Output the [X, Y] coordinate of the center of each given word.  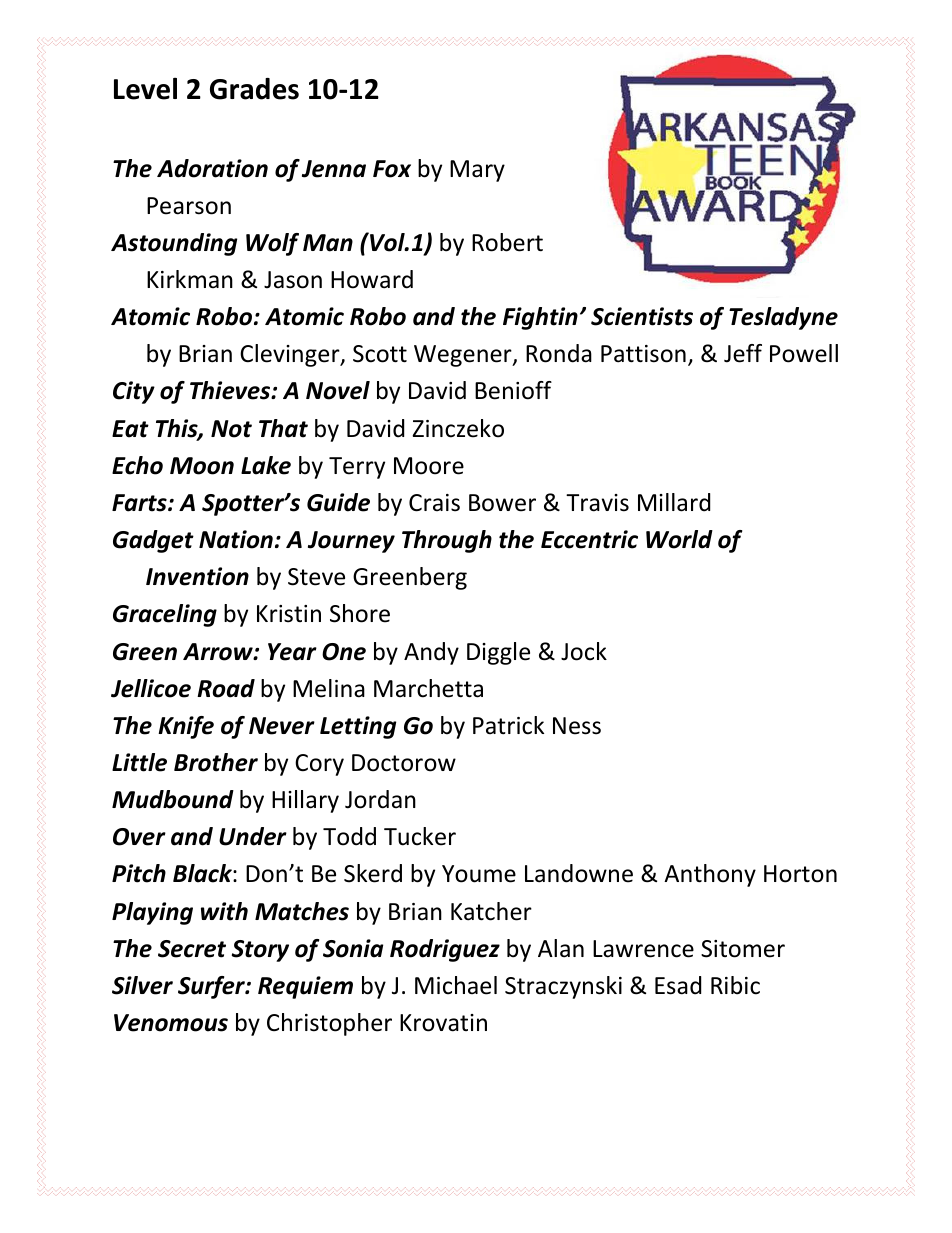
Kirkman [190, 279]
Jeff [743, 353]
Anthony [710, 875]
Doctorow [404, 763]
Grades [254, 89]
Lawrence [643, 949]
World [679, 539]
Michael [456, 985]
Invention [197, 576]
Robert [507, 242]
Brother [216, 762]
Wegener [464, 356]
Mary [477, 171]
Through [447, 541]
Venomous [171, 1023]
